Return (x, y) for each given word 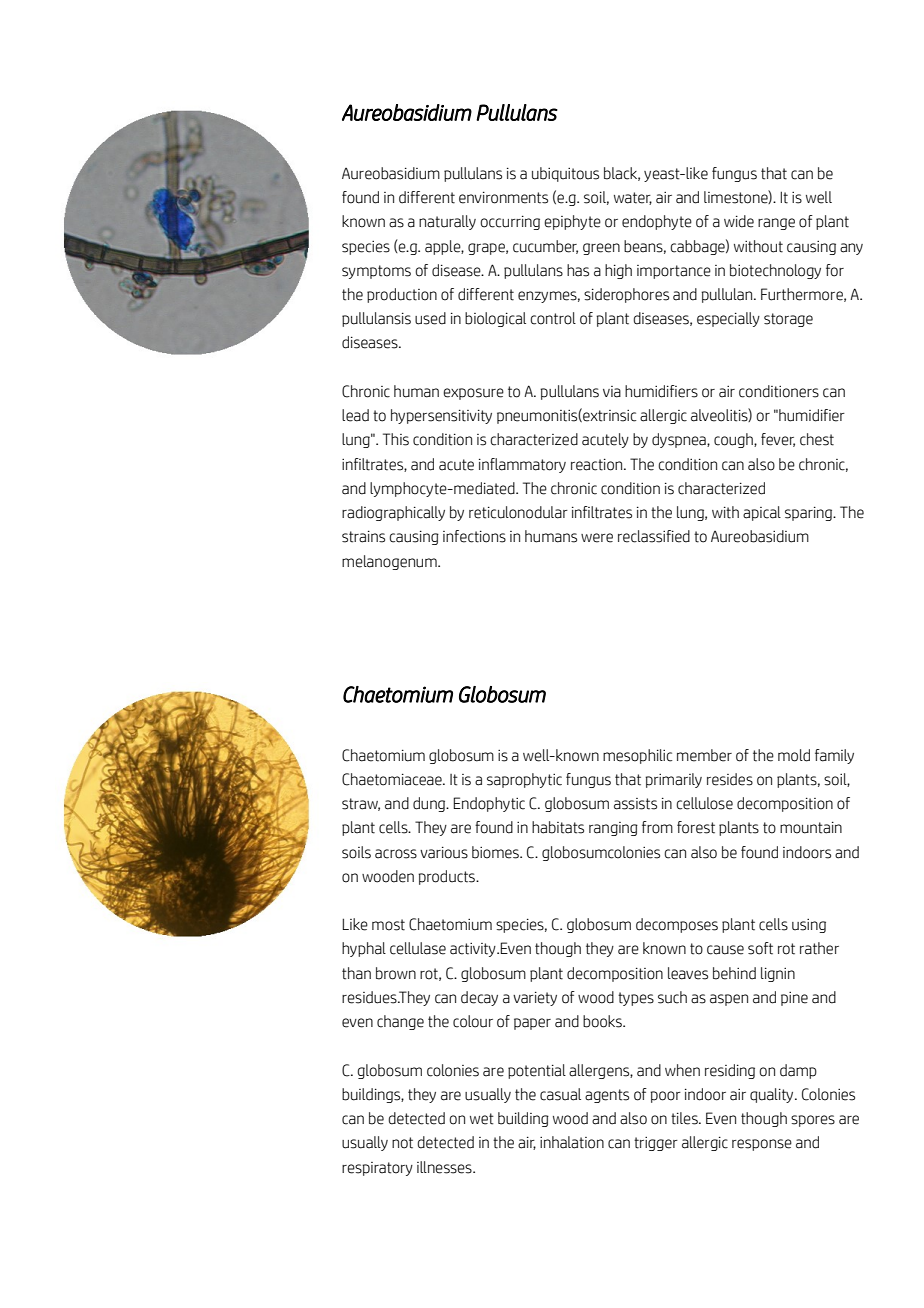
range (776, 224)
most (388, 925)
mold (794, 755)
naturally (447, 222)
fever (778, 440)
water (633, 198)
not (402, 1143)
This (396, 439)
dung (430, 804)
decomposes (677, 925)
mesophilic (637, 756)
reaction (598, 464)
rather (819, 948)
